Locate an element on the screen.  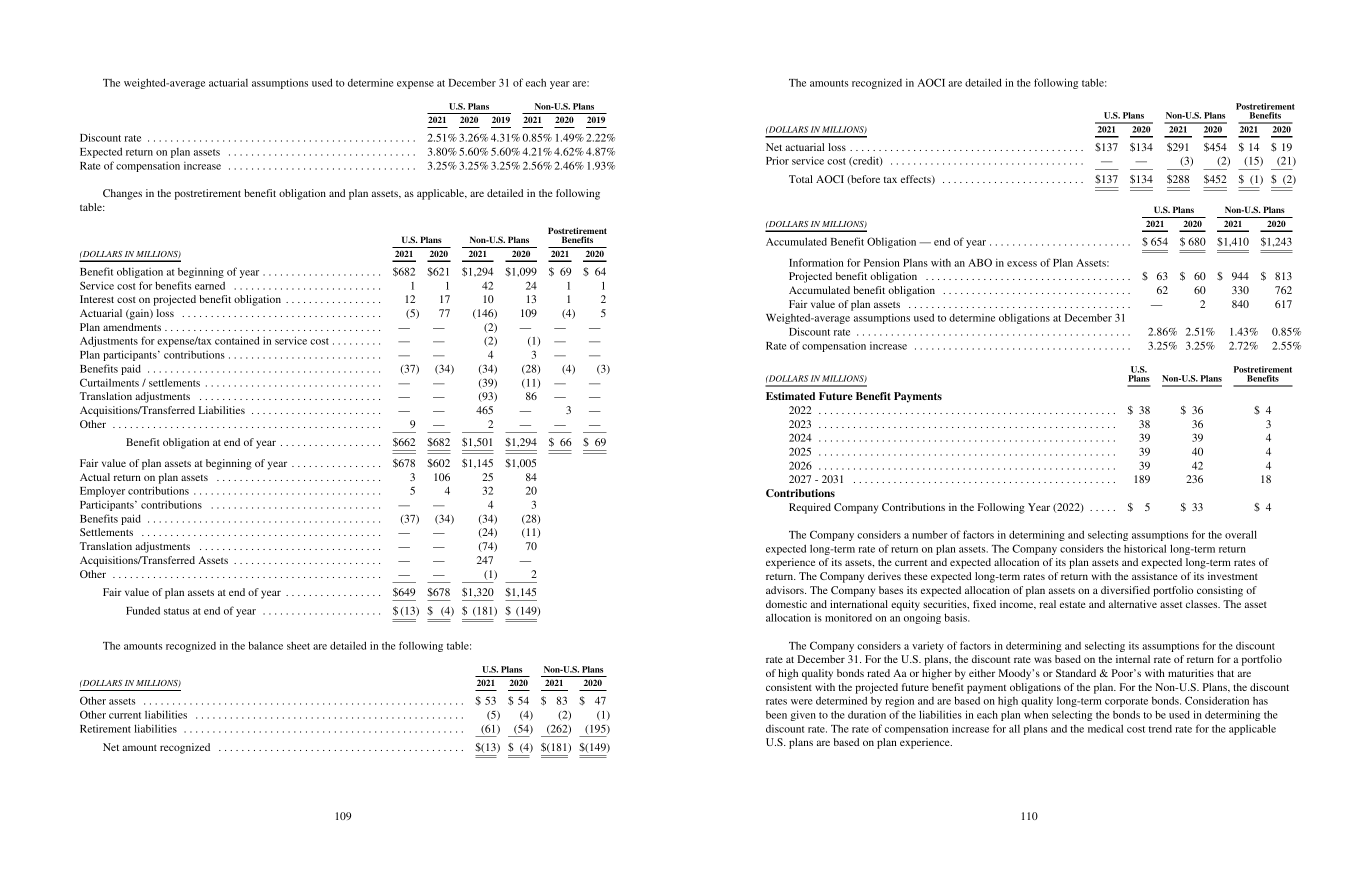
Actual is located at coordinates (95, 477).
